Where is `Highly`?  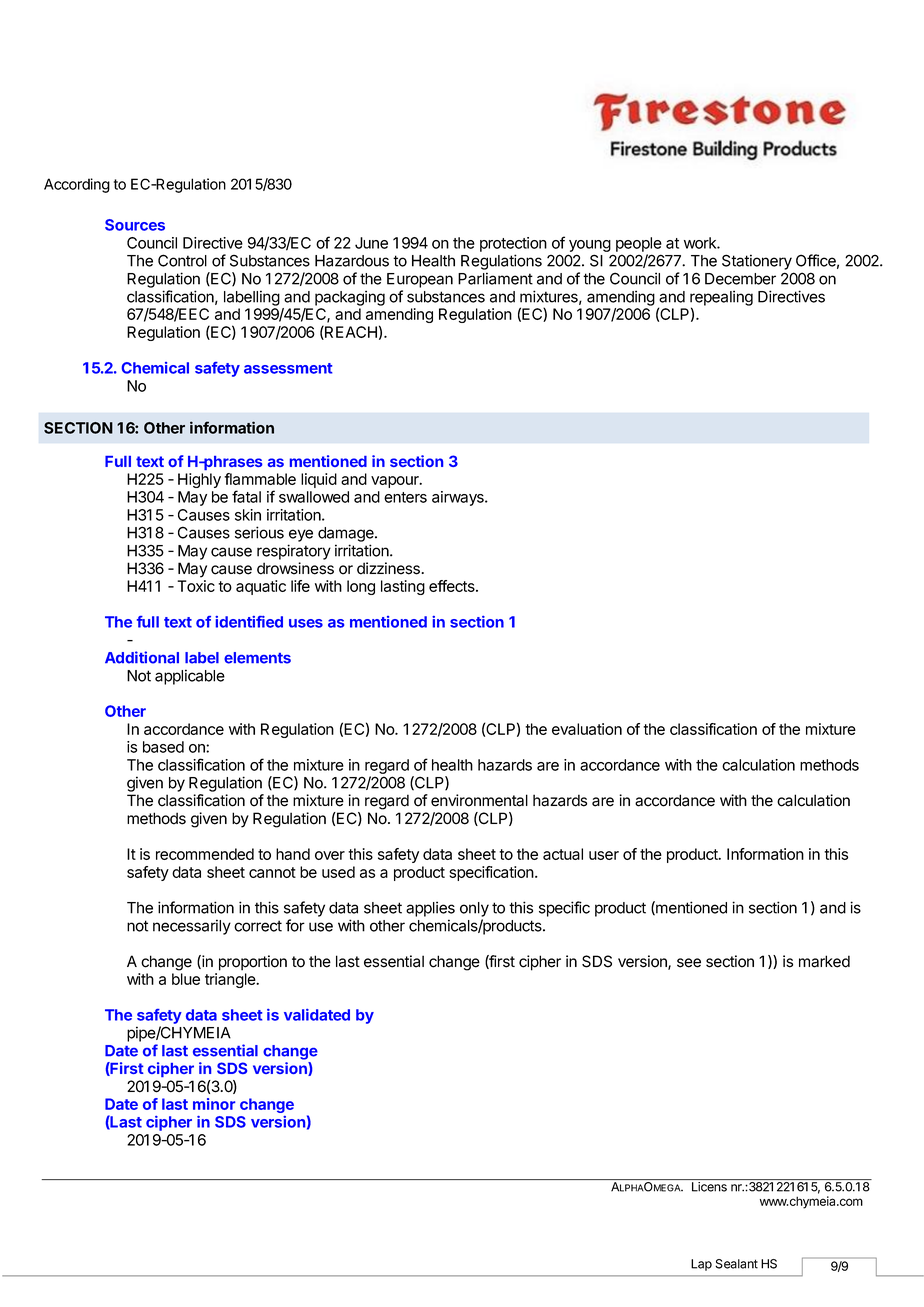 Highly is located at coordinates (199, 480).
